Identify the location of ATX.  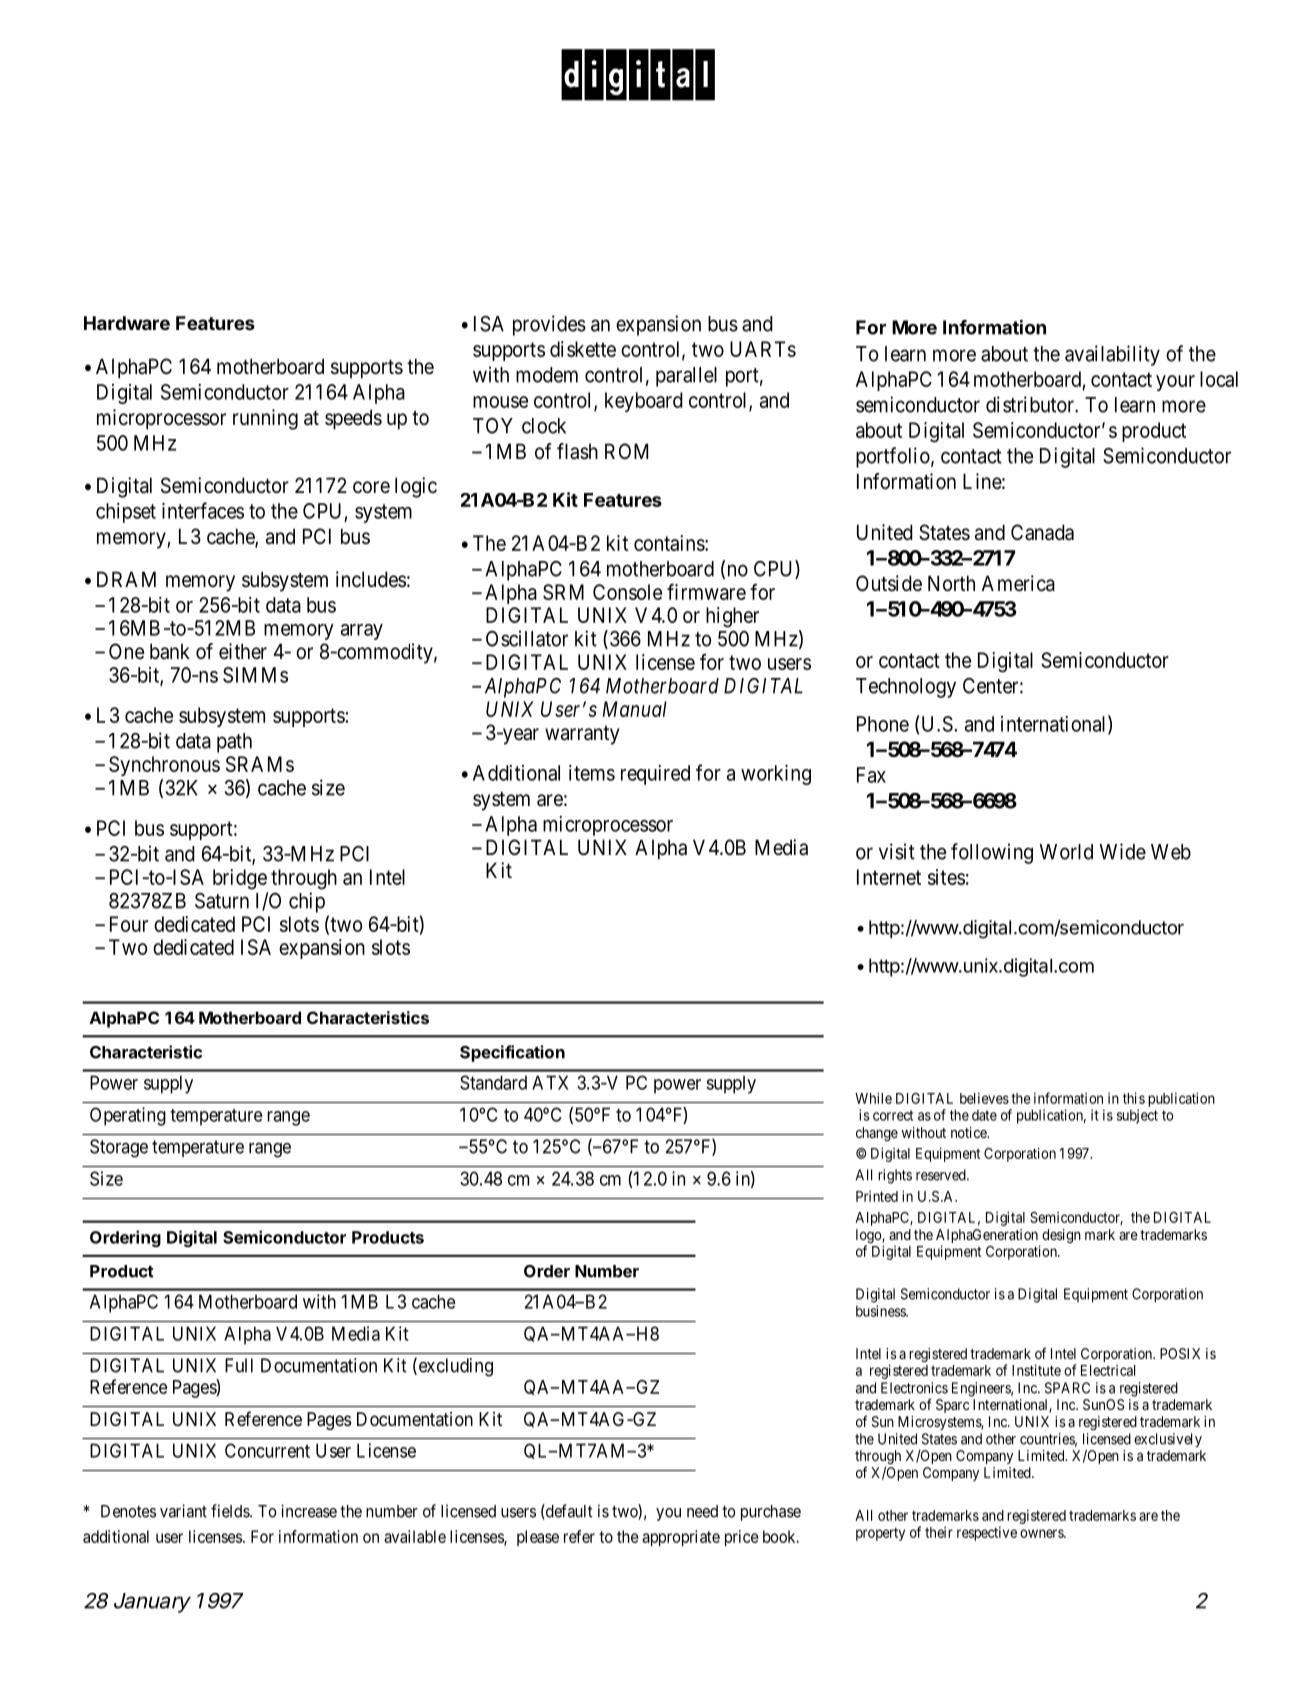
(550, 1082).
